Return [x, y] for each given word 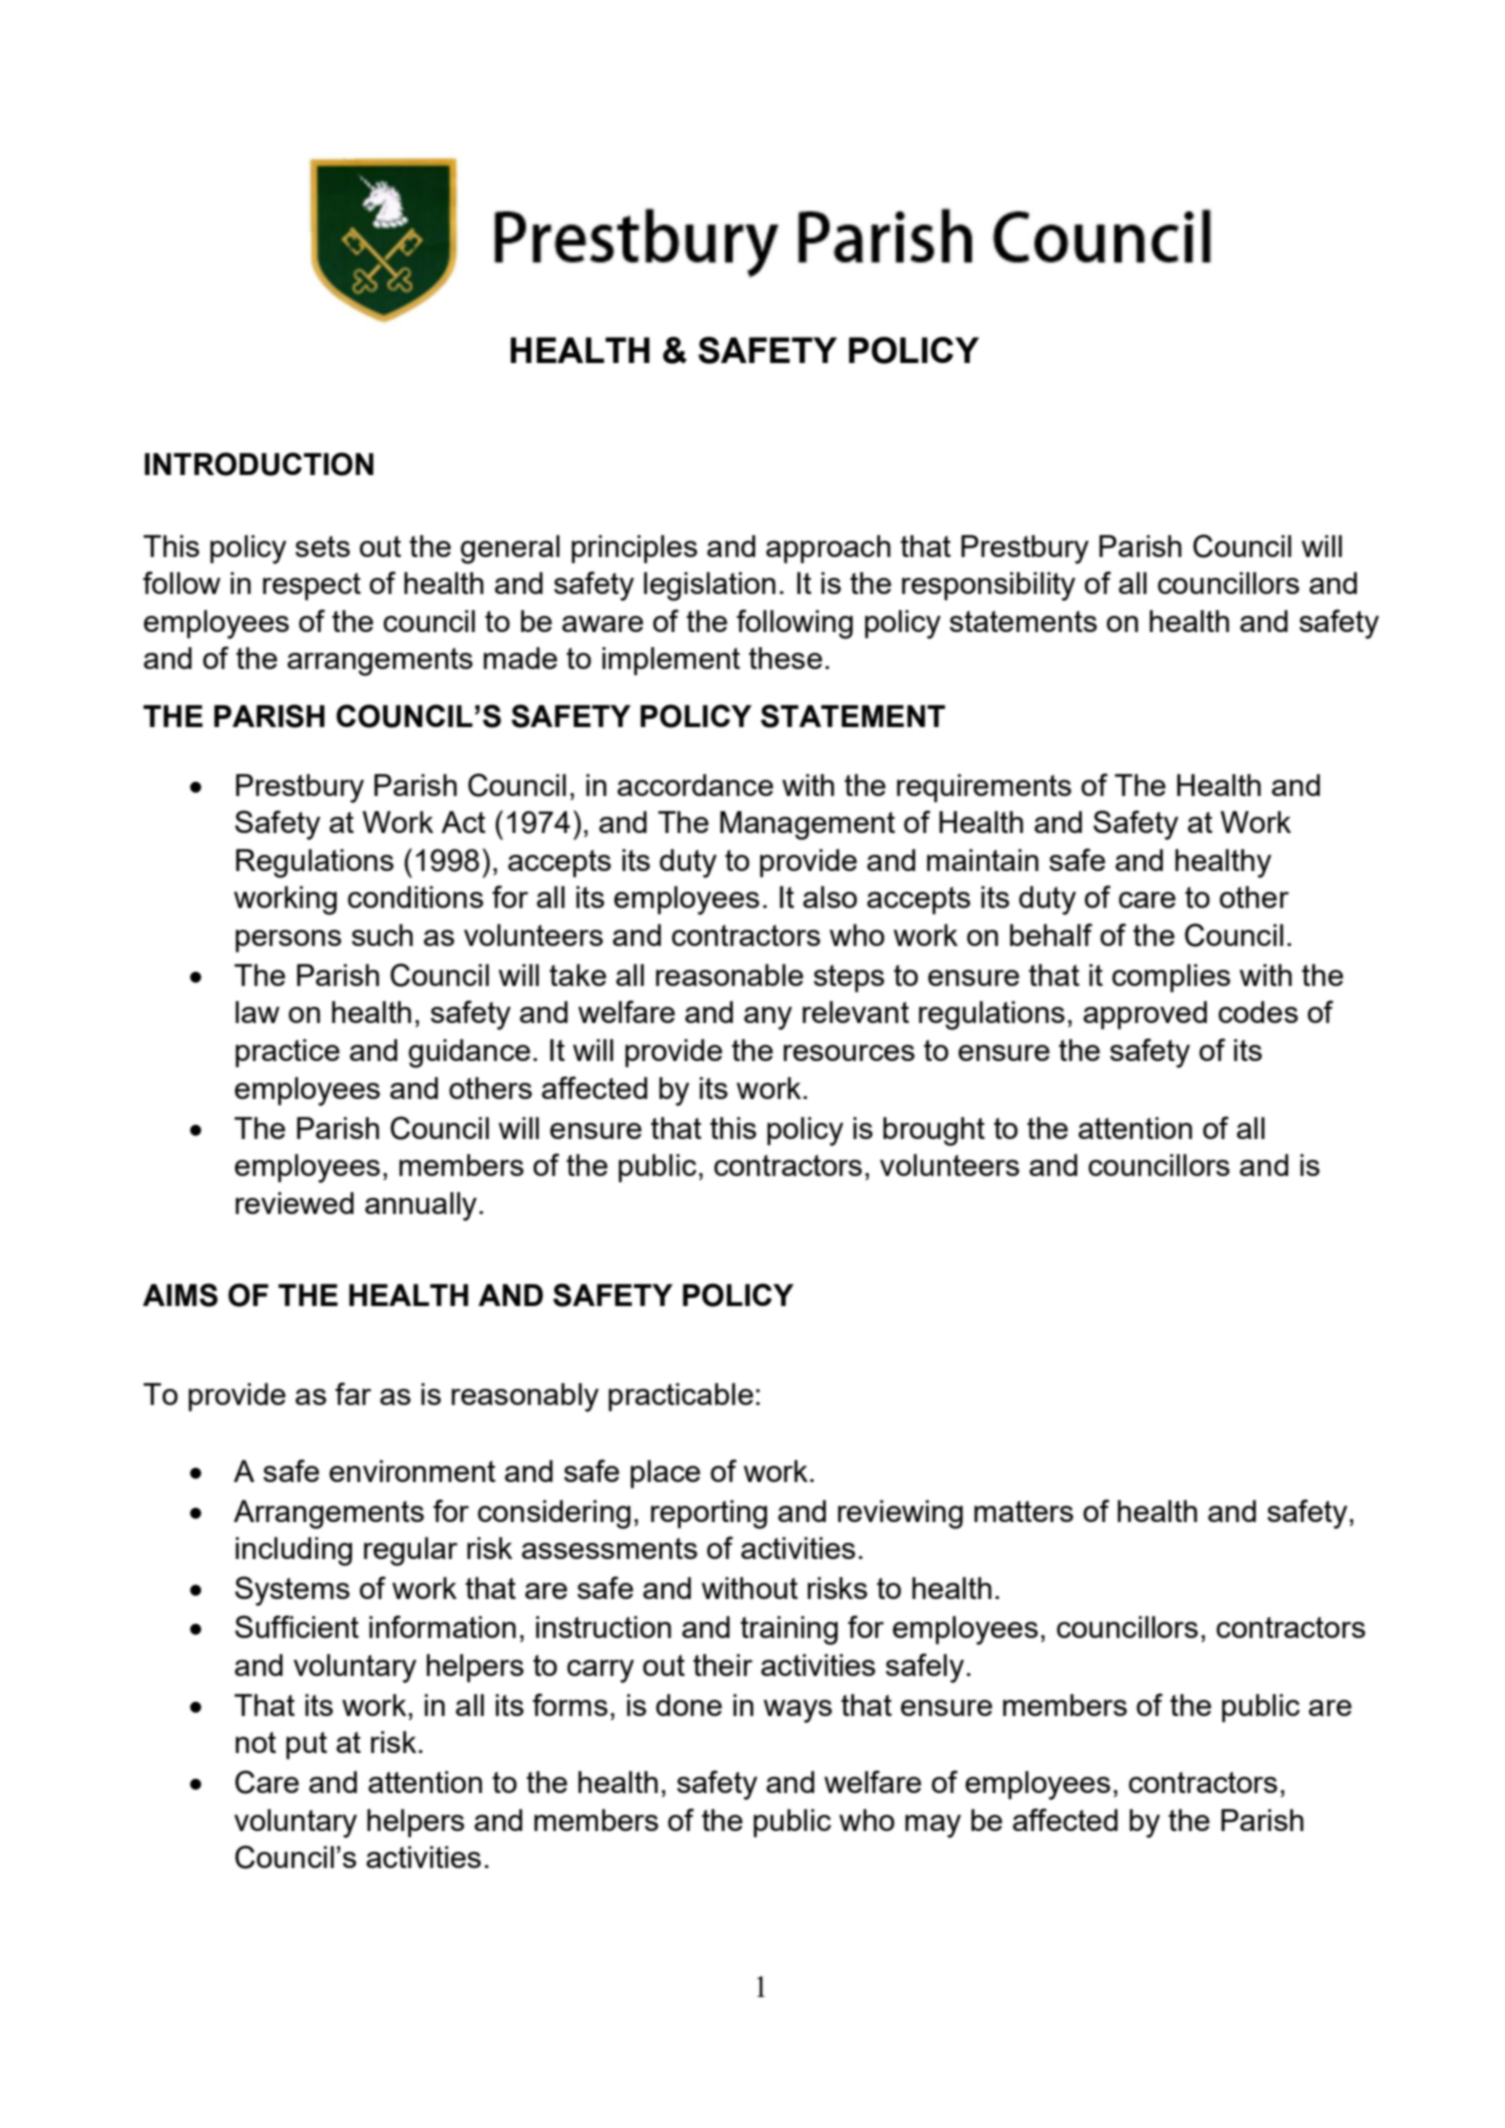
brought [934, 1131]
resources [849, 1053]
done [689, 1705]
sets [322, 546]
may [933, 1826]
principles [634, 549]
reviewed [295, 1203]
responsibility [988, 586]
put [306, 1745]
